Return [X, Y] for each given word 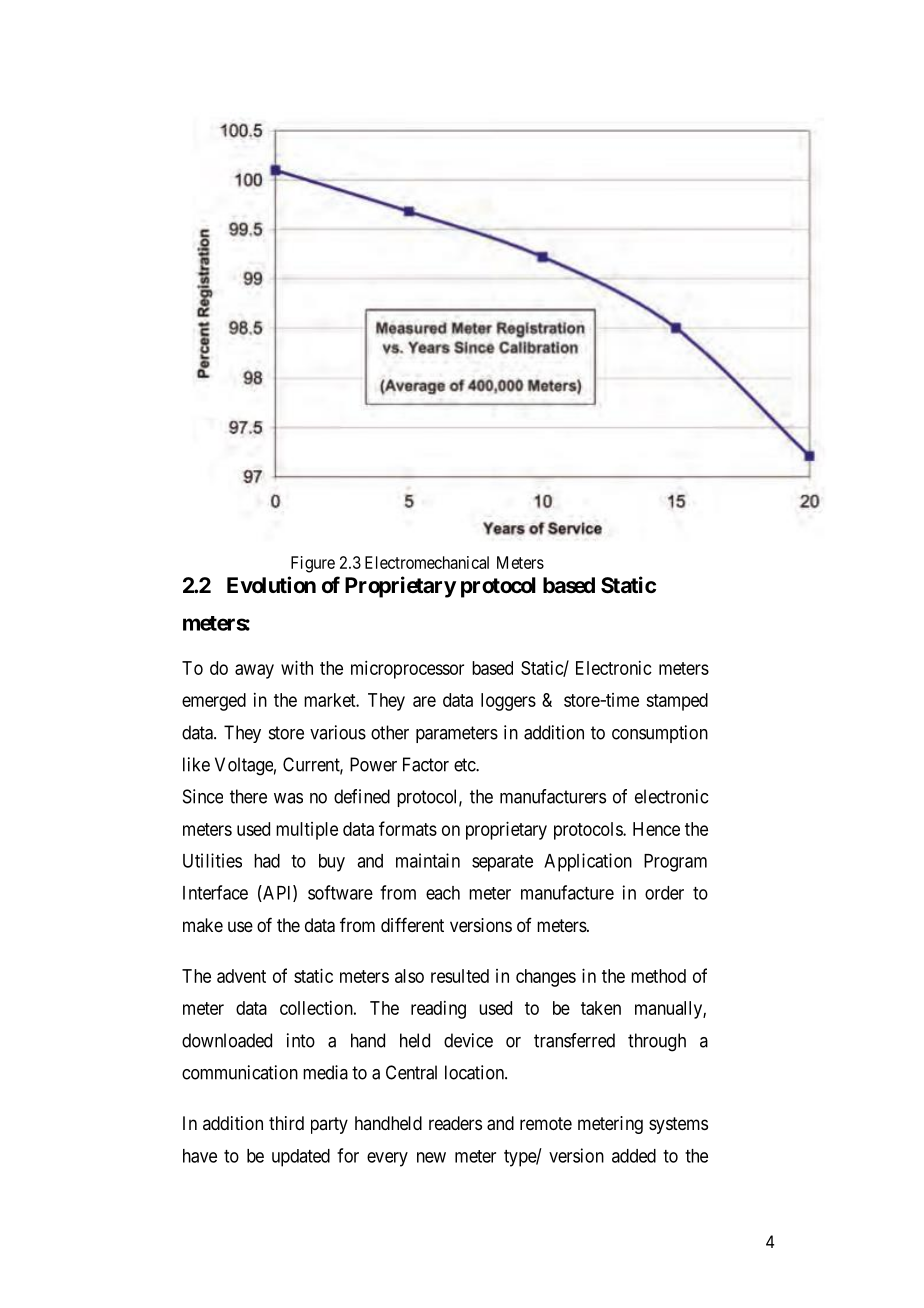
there [248, 796]
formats [408, 828]
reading [438, 1010]
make [203, 925]
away [254, 671]
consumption [660, 734]
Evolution [271, 584]
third [286, 1123]
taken [601, 1008]
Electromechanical [427, 562]
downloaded [227, 1040]
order [664, 893]
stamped [677, 702]
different [412, 924]
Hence [656, 829]
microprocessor [407, 669]
